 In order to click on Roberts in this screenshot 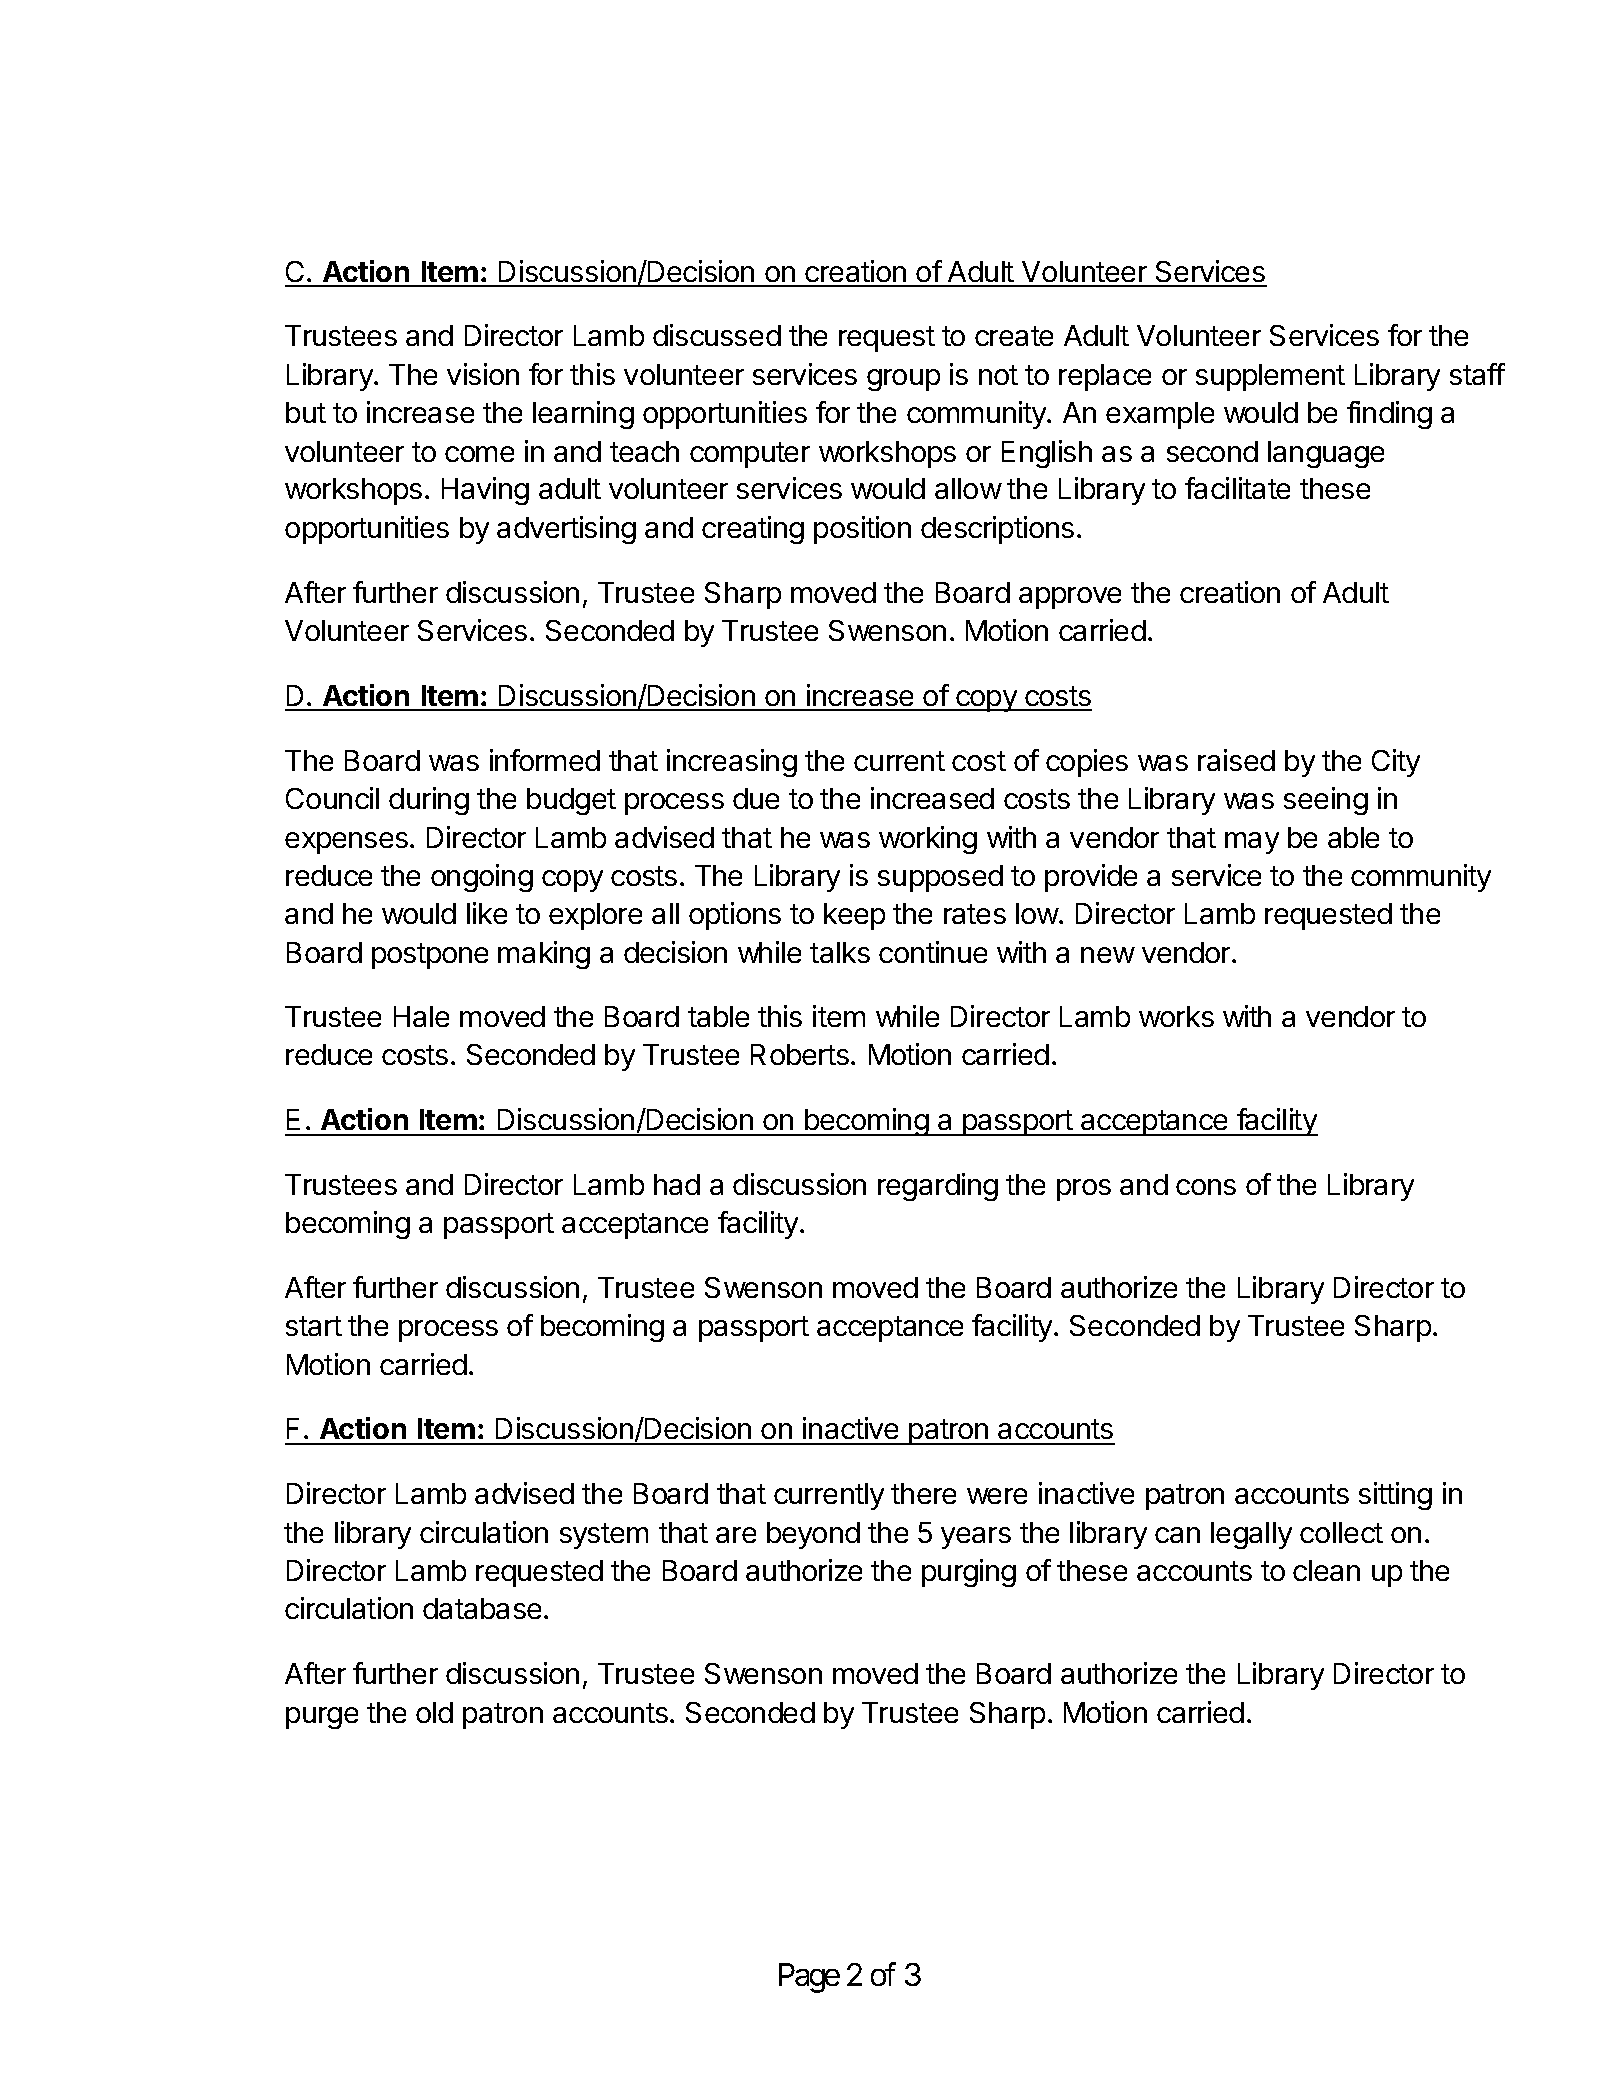, I will do `click(800, 1054)`.
